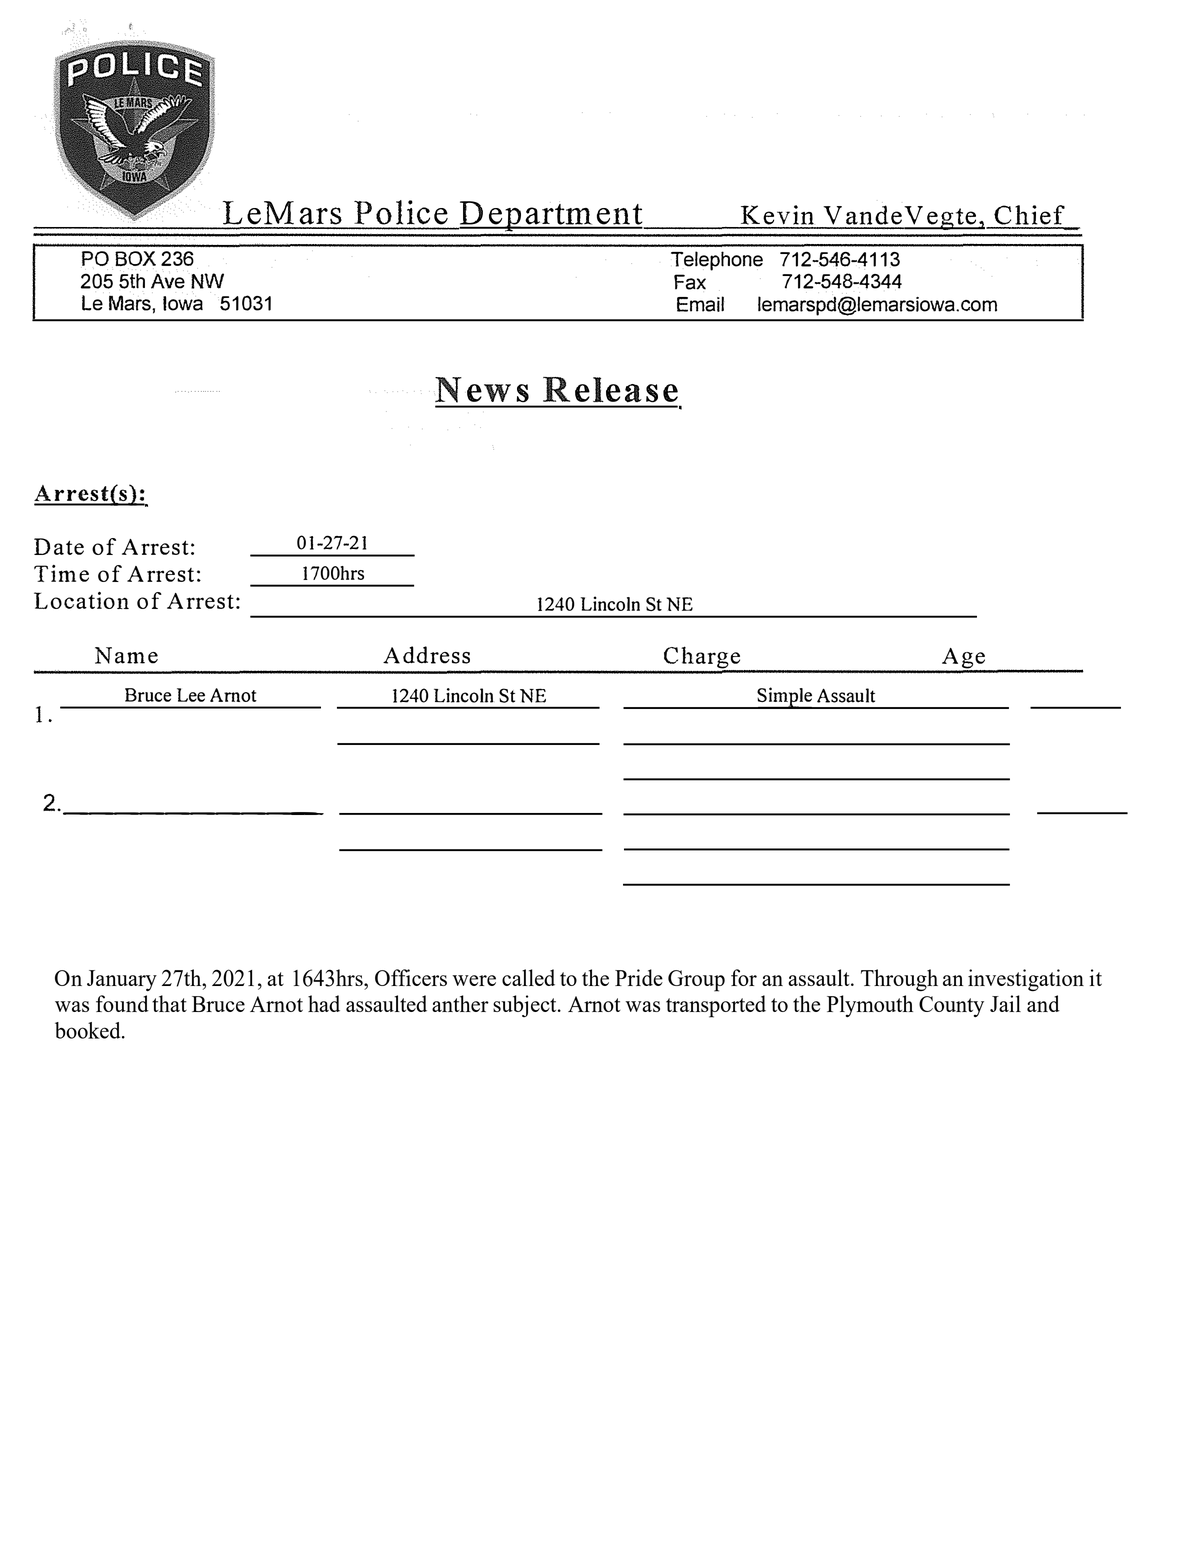  What do you see at coordinates (690, 282) in the screenshot?
I see `Fax` at bounding box center [690, 282].
